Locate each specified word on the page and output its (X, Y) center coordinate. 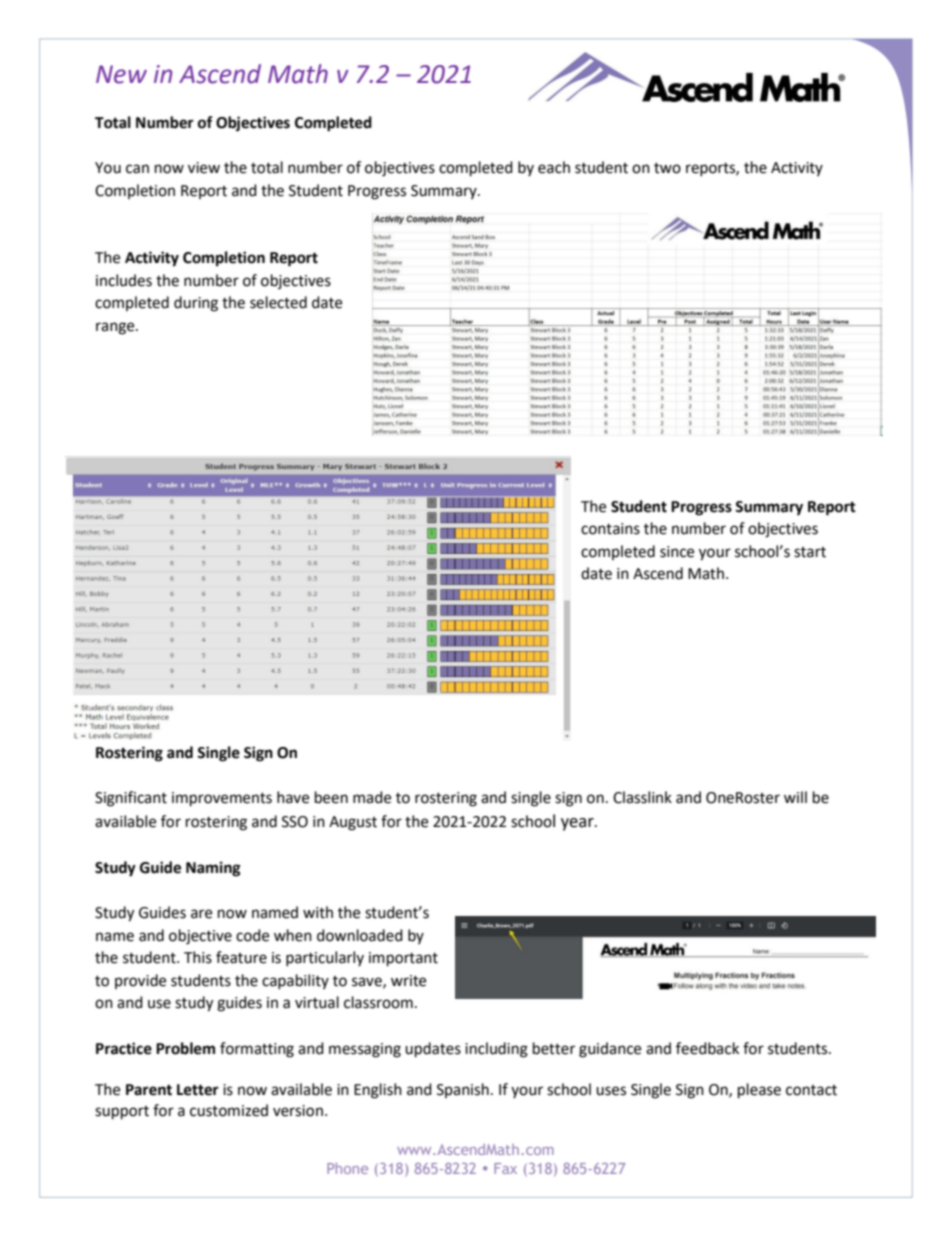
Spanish (463, 1090)
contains (610, 529)
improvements (222, 799)
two (667, 168)
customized (229, 1110)
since (677, 552)
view (204, 168)
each (554, 167)
